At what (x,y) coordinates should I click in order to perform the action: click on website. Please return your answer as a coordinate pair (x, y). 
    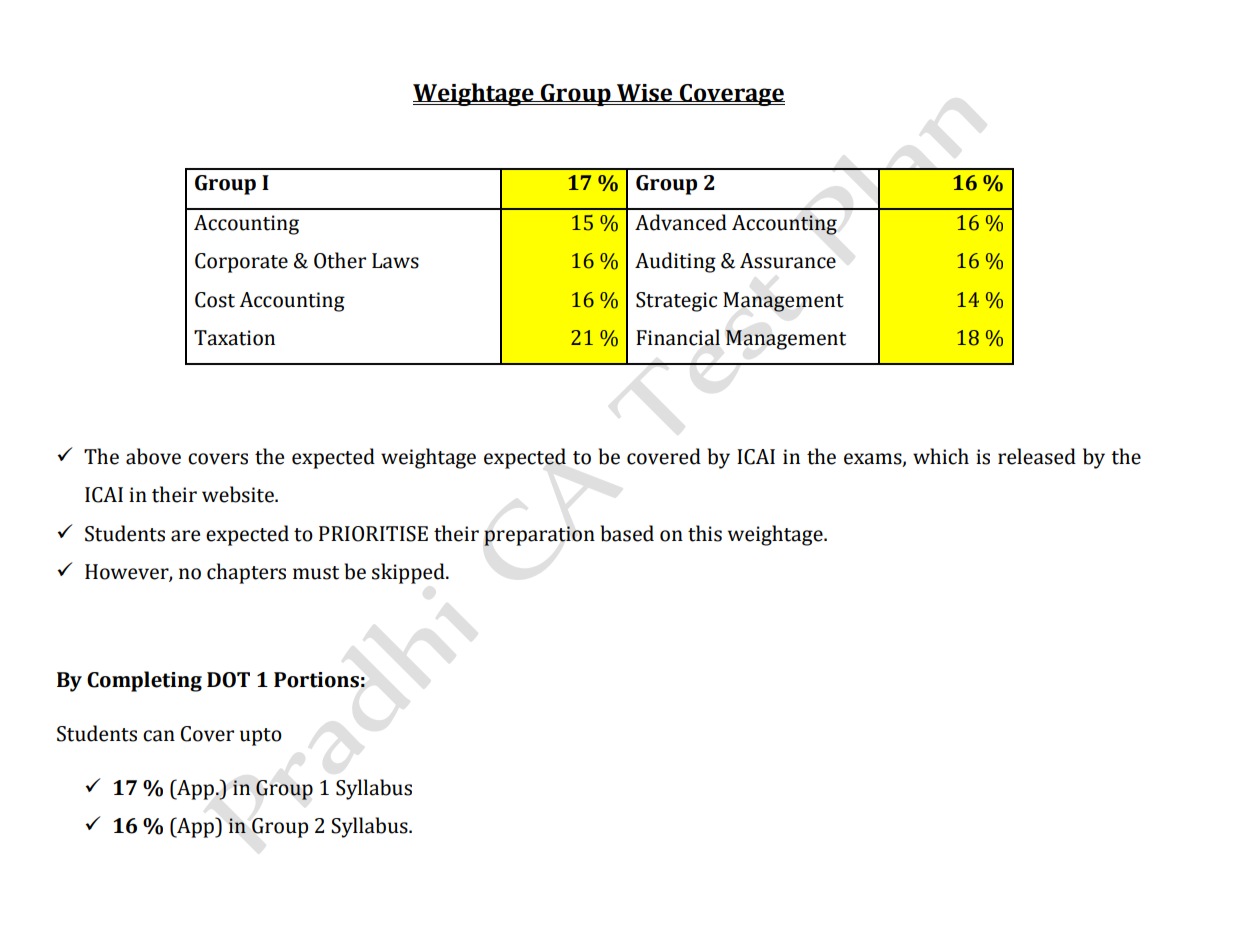
    Looking at the image, I should click on (239, 494).
